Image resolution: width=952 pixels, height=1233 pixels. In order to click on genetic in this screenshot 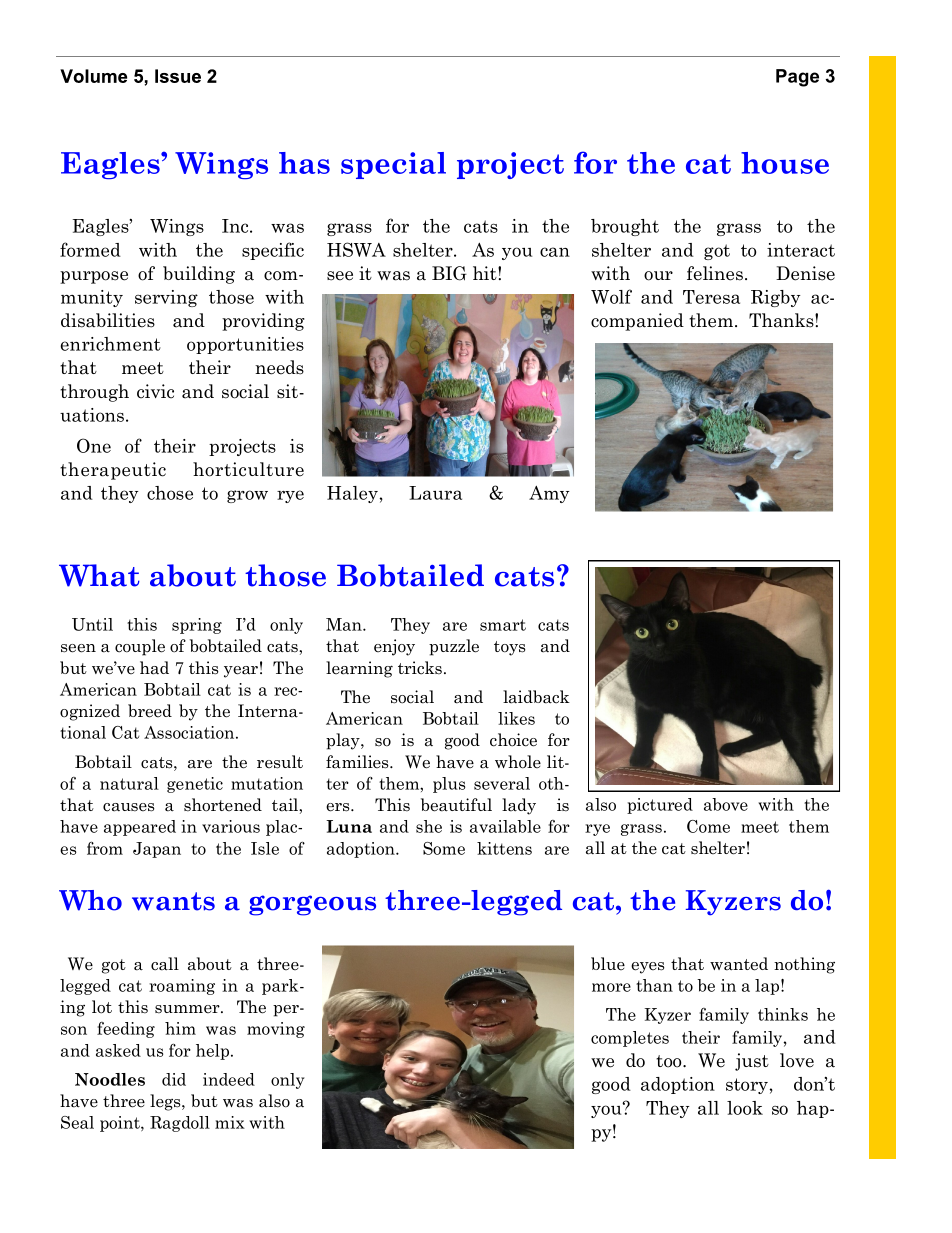, I will do `click(195, 785)`.
